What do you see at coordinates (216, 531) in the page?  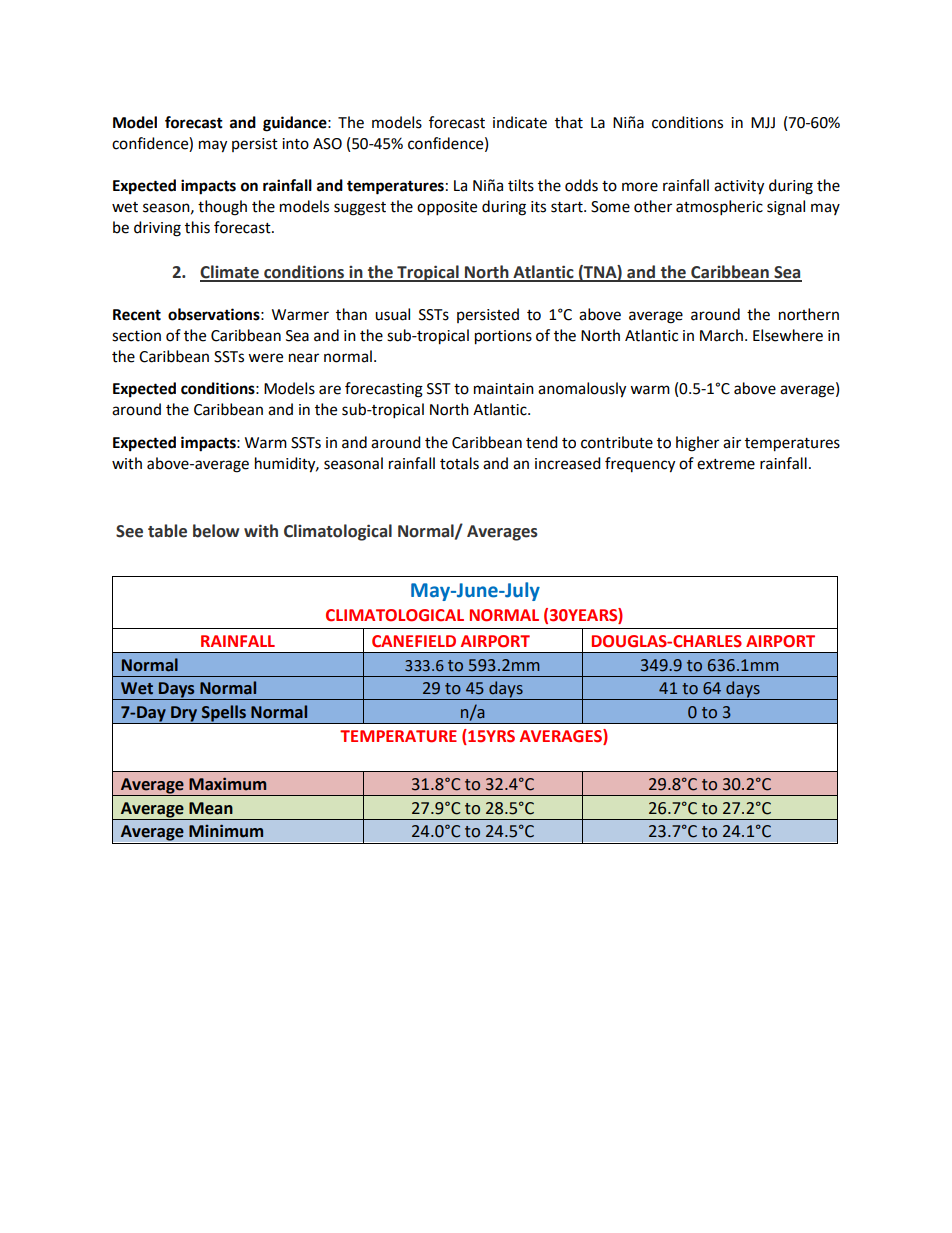 I see `below` at bounding box center [216, 531].
